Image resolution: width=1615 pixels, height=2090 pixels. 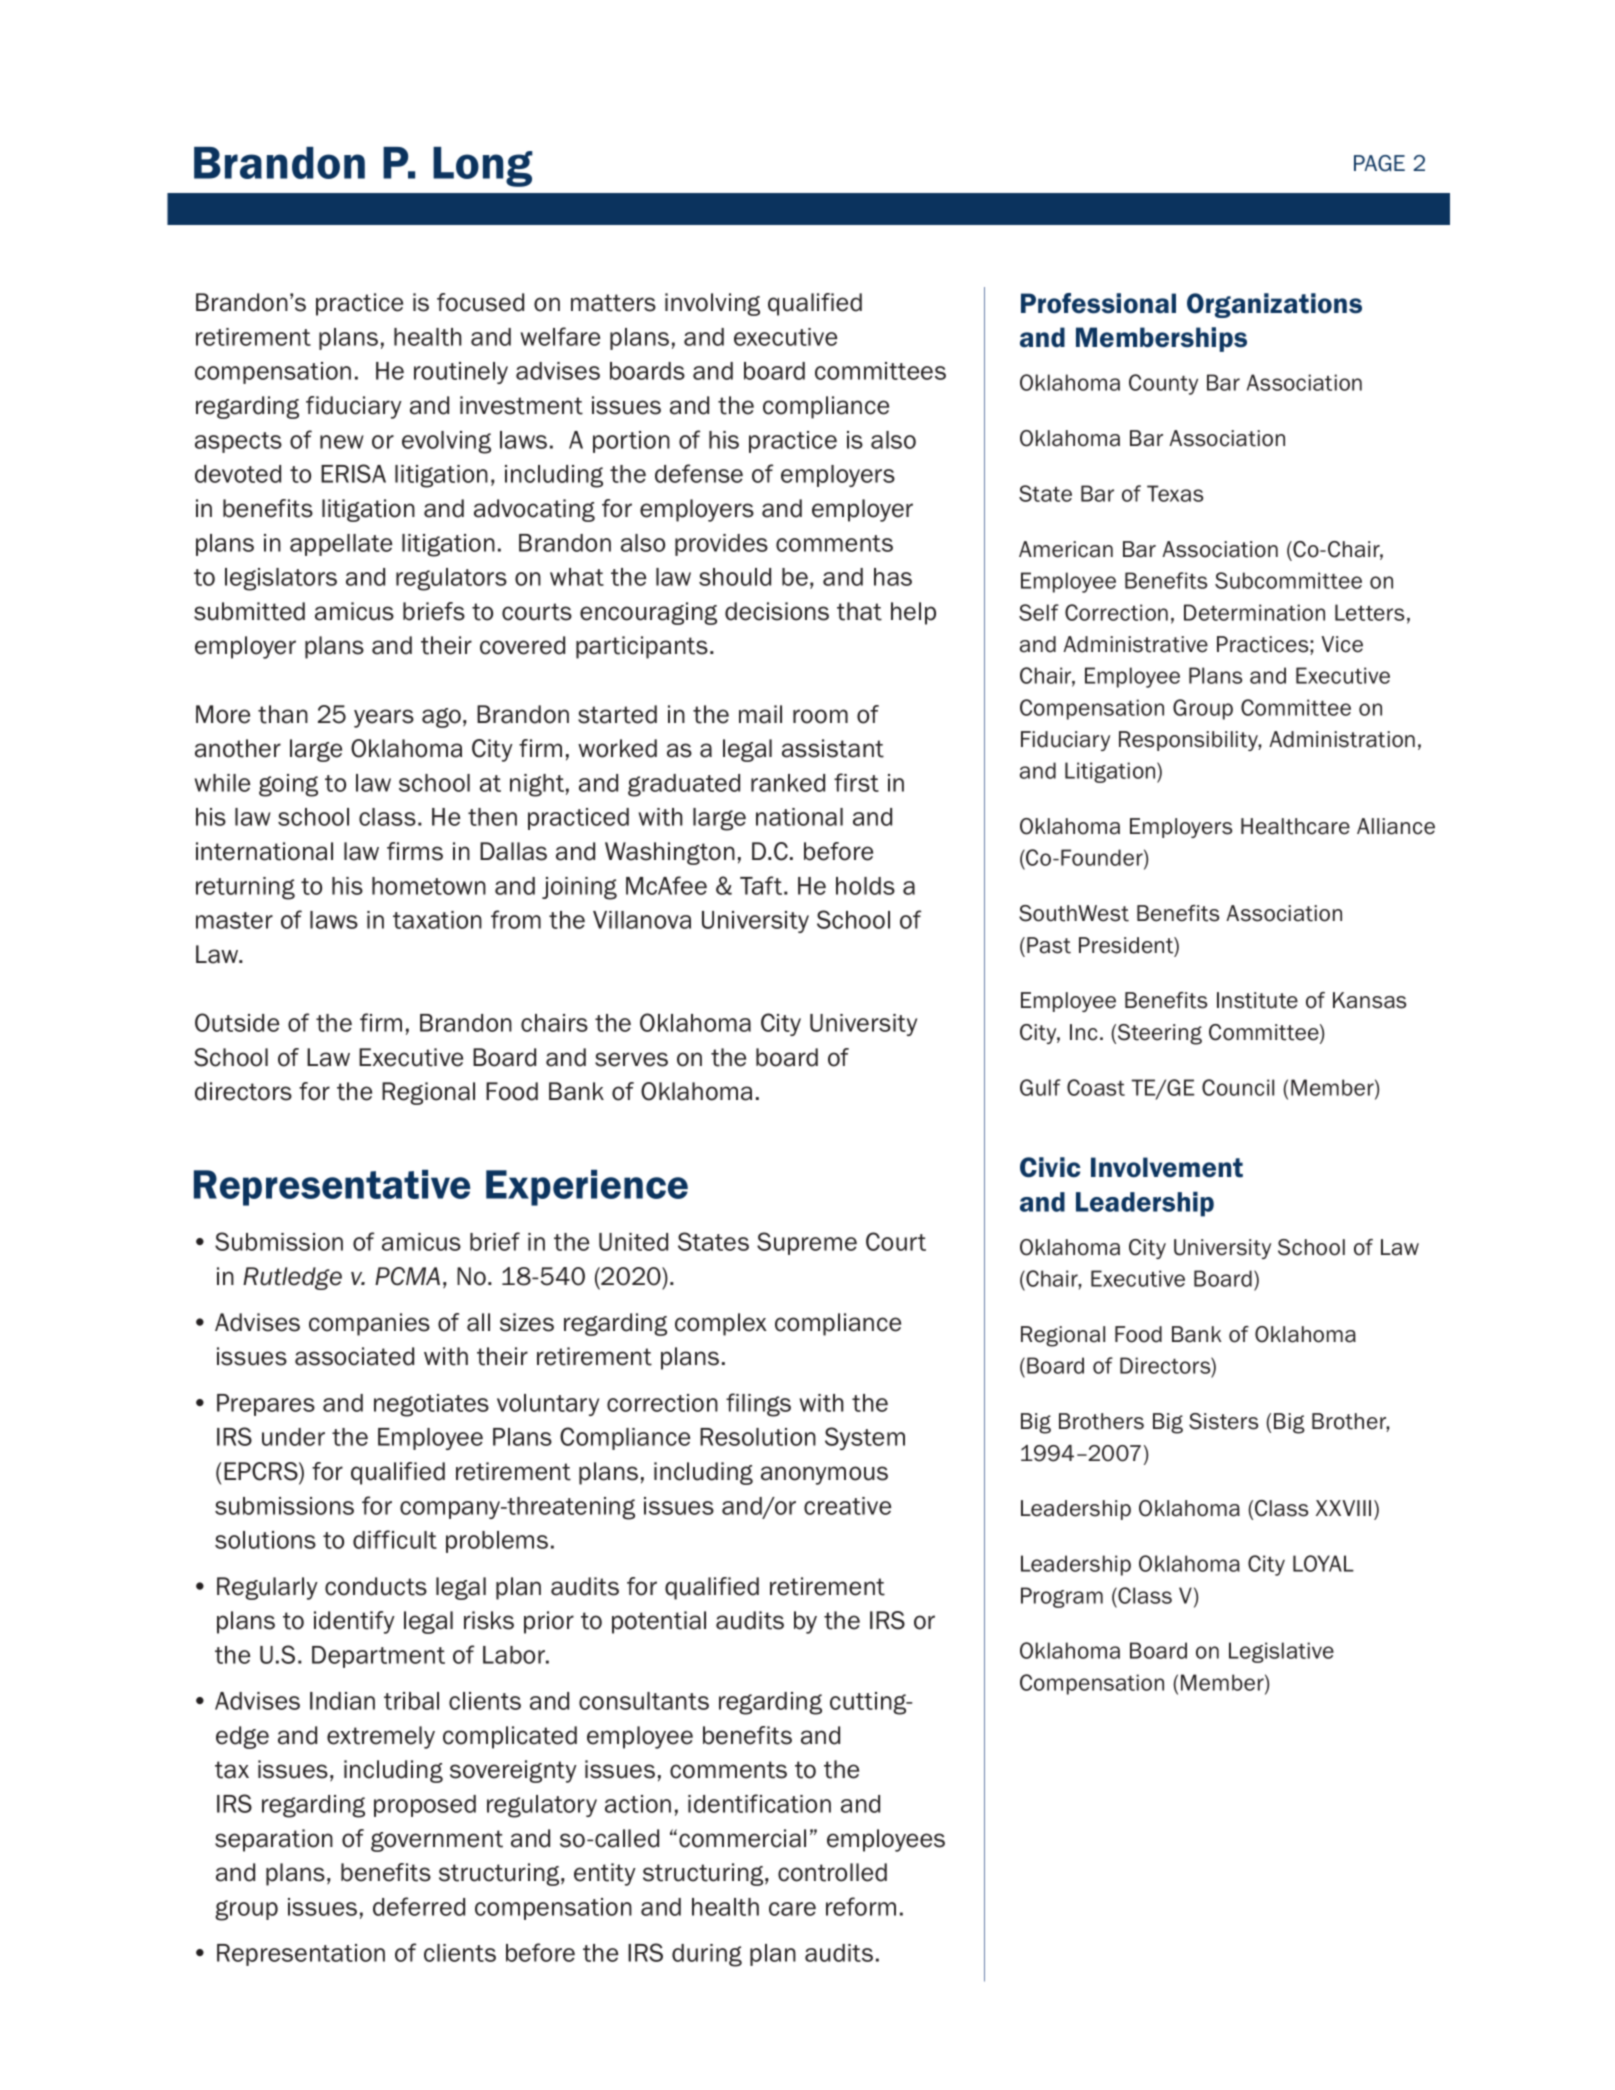 I want to click on Organizations, so click(x=1274, y=305).
